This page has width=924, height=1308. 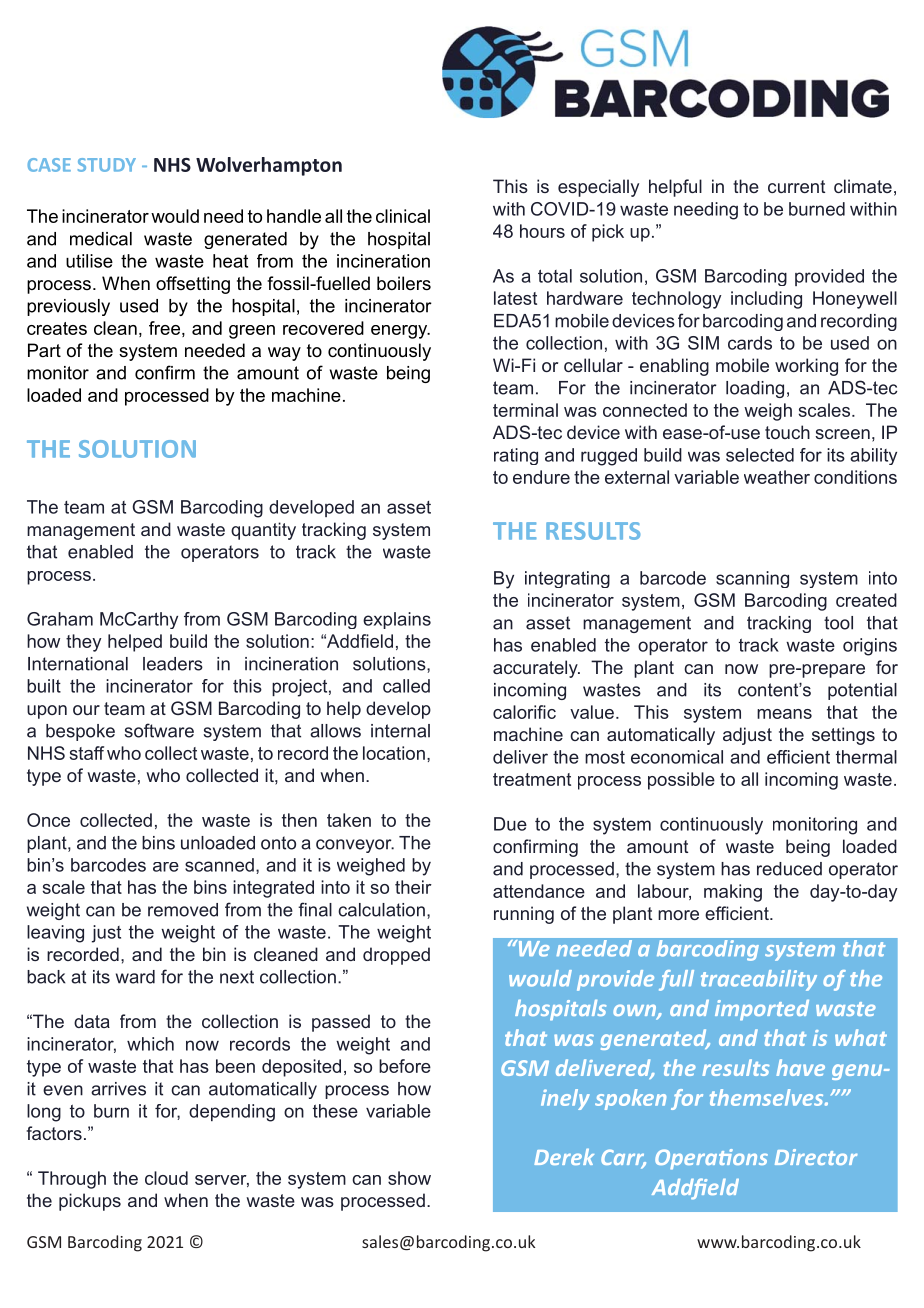 What do you see at coordinates (796, 186) in the page?
I see `current` at bounding box center [796, 186].
